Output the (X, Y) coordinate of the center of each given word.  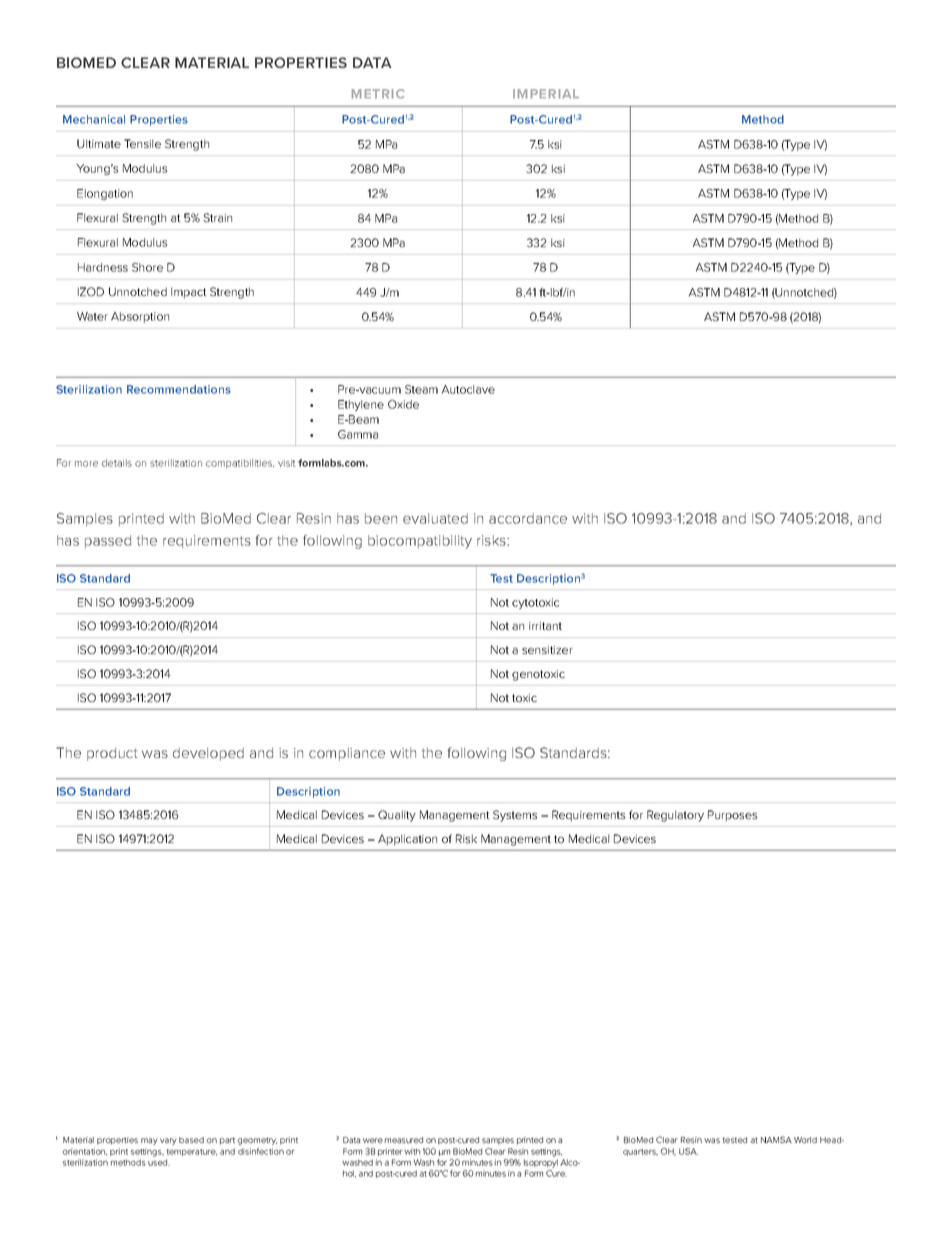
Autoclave (468, 389)
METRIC (378, 93)
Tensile (142, 143)
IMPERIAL (546, 93)
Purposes (732, 816)
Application (407, 840)
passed (108, 541)
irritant (545, 626)
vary (168, 1141)
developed (208, 754)
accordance (528, 518)
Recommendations (179, 389)
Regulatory (675, 816)
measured (404, 1140)
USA (688, 1151)
